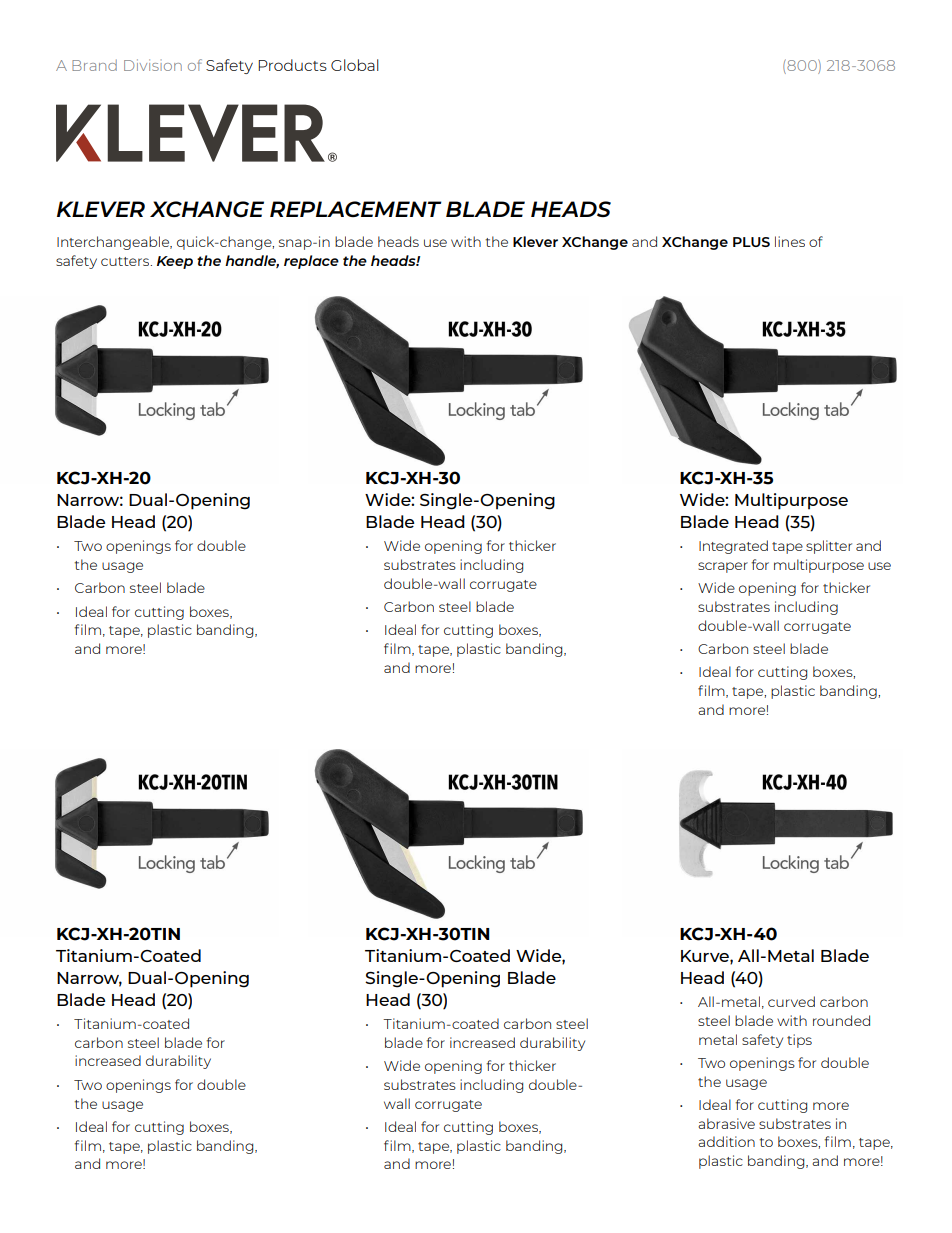 This screenshot has height=1233, width=952. What do you see at coordinates (726, 1141) in the screenshot?
I see `addition` at bounding box center [726, 1141].
